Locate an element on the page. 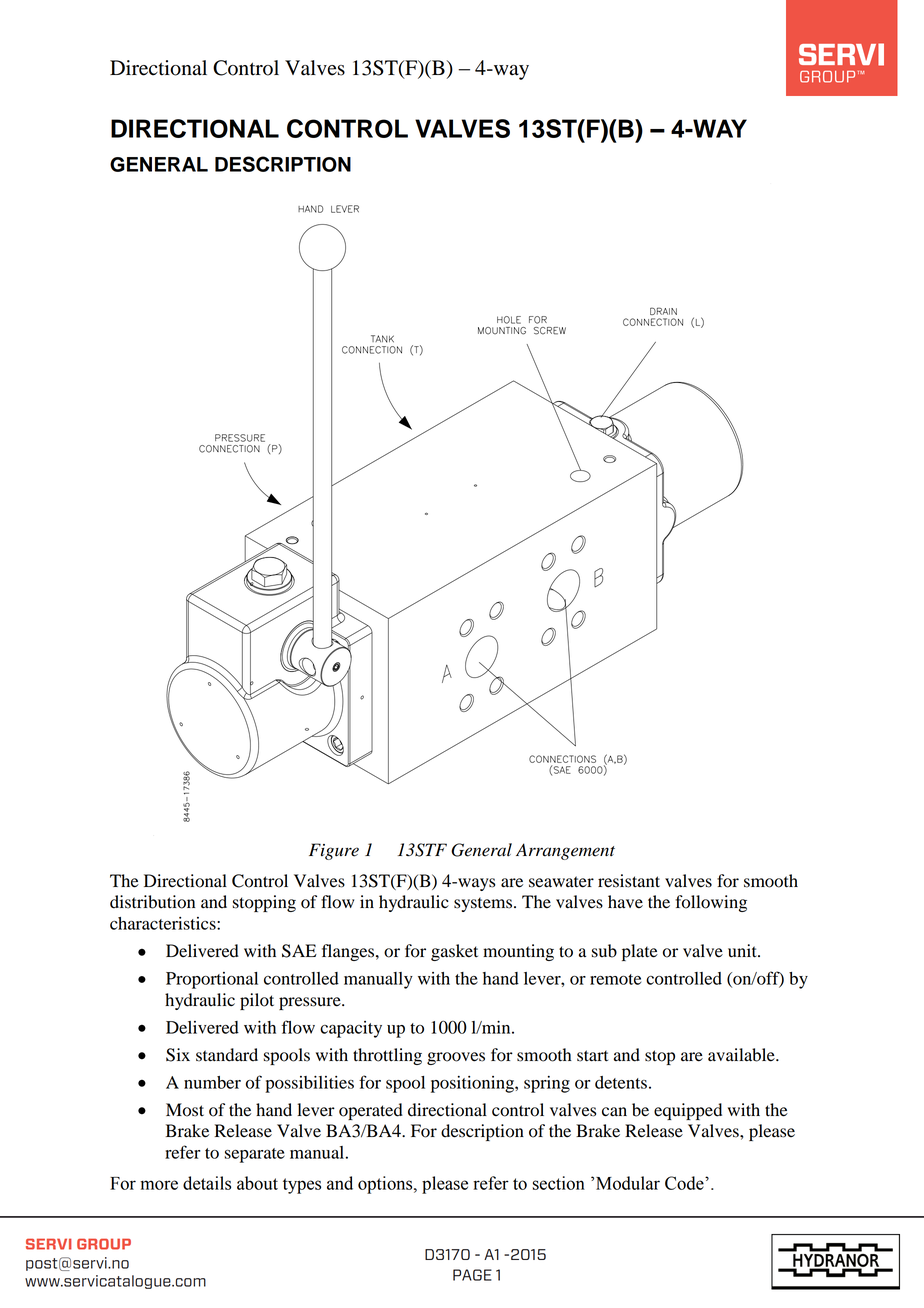 This document has width=924, height=1308. GROUP is located at coordinates (104, 1244).
